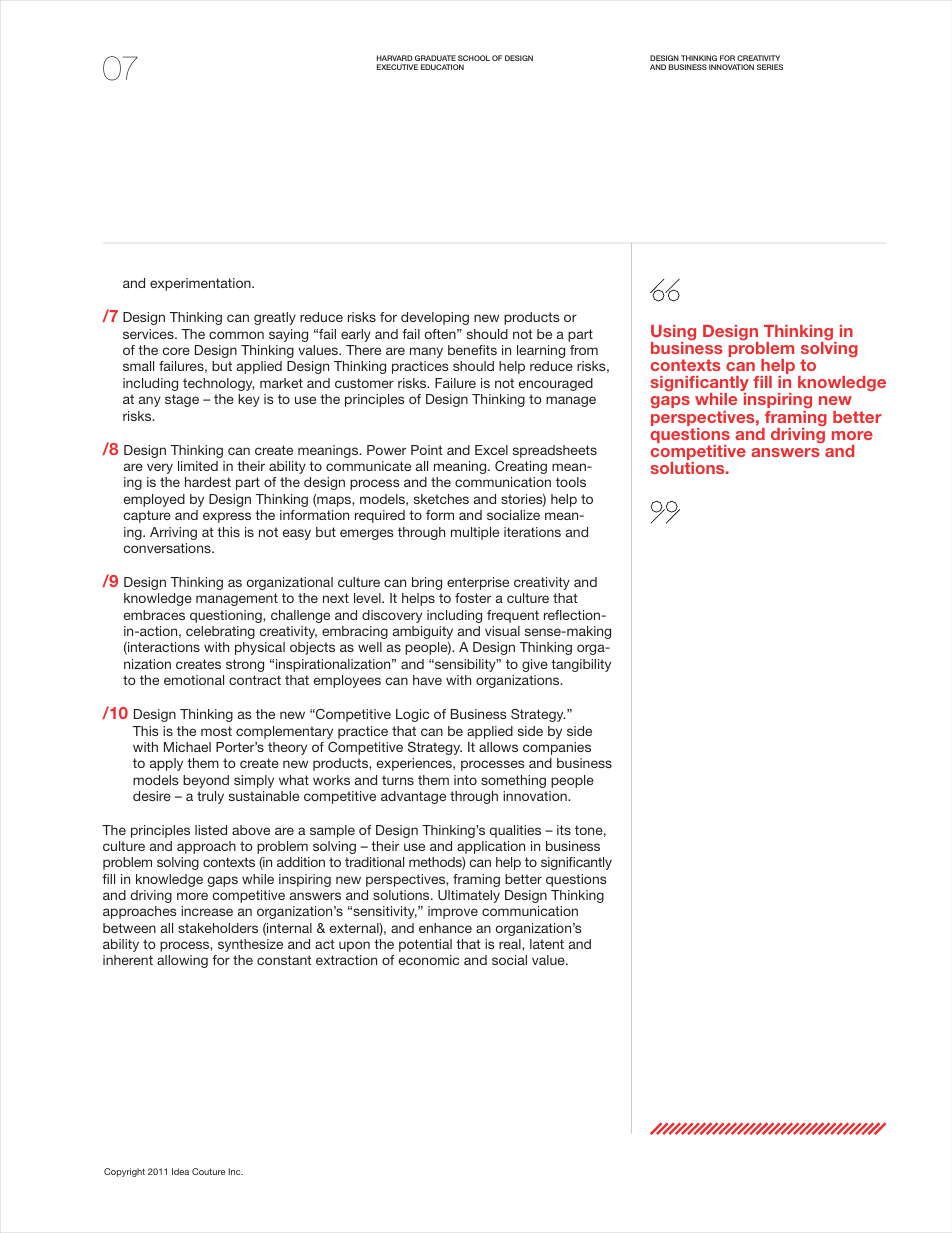 This screenshot has width=952, height=1233. Describe the element at coordinates (442, 67) in the screenshot. I see `EDUCATION` at that location.
